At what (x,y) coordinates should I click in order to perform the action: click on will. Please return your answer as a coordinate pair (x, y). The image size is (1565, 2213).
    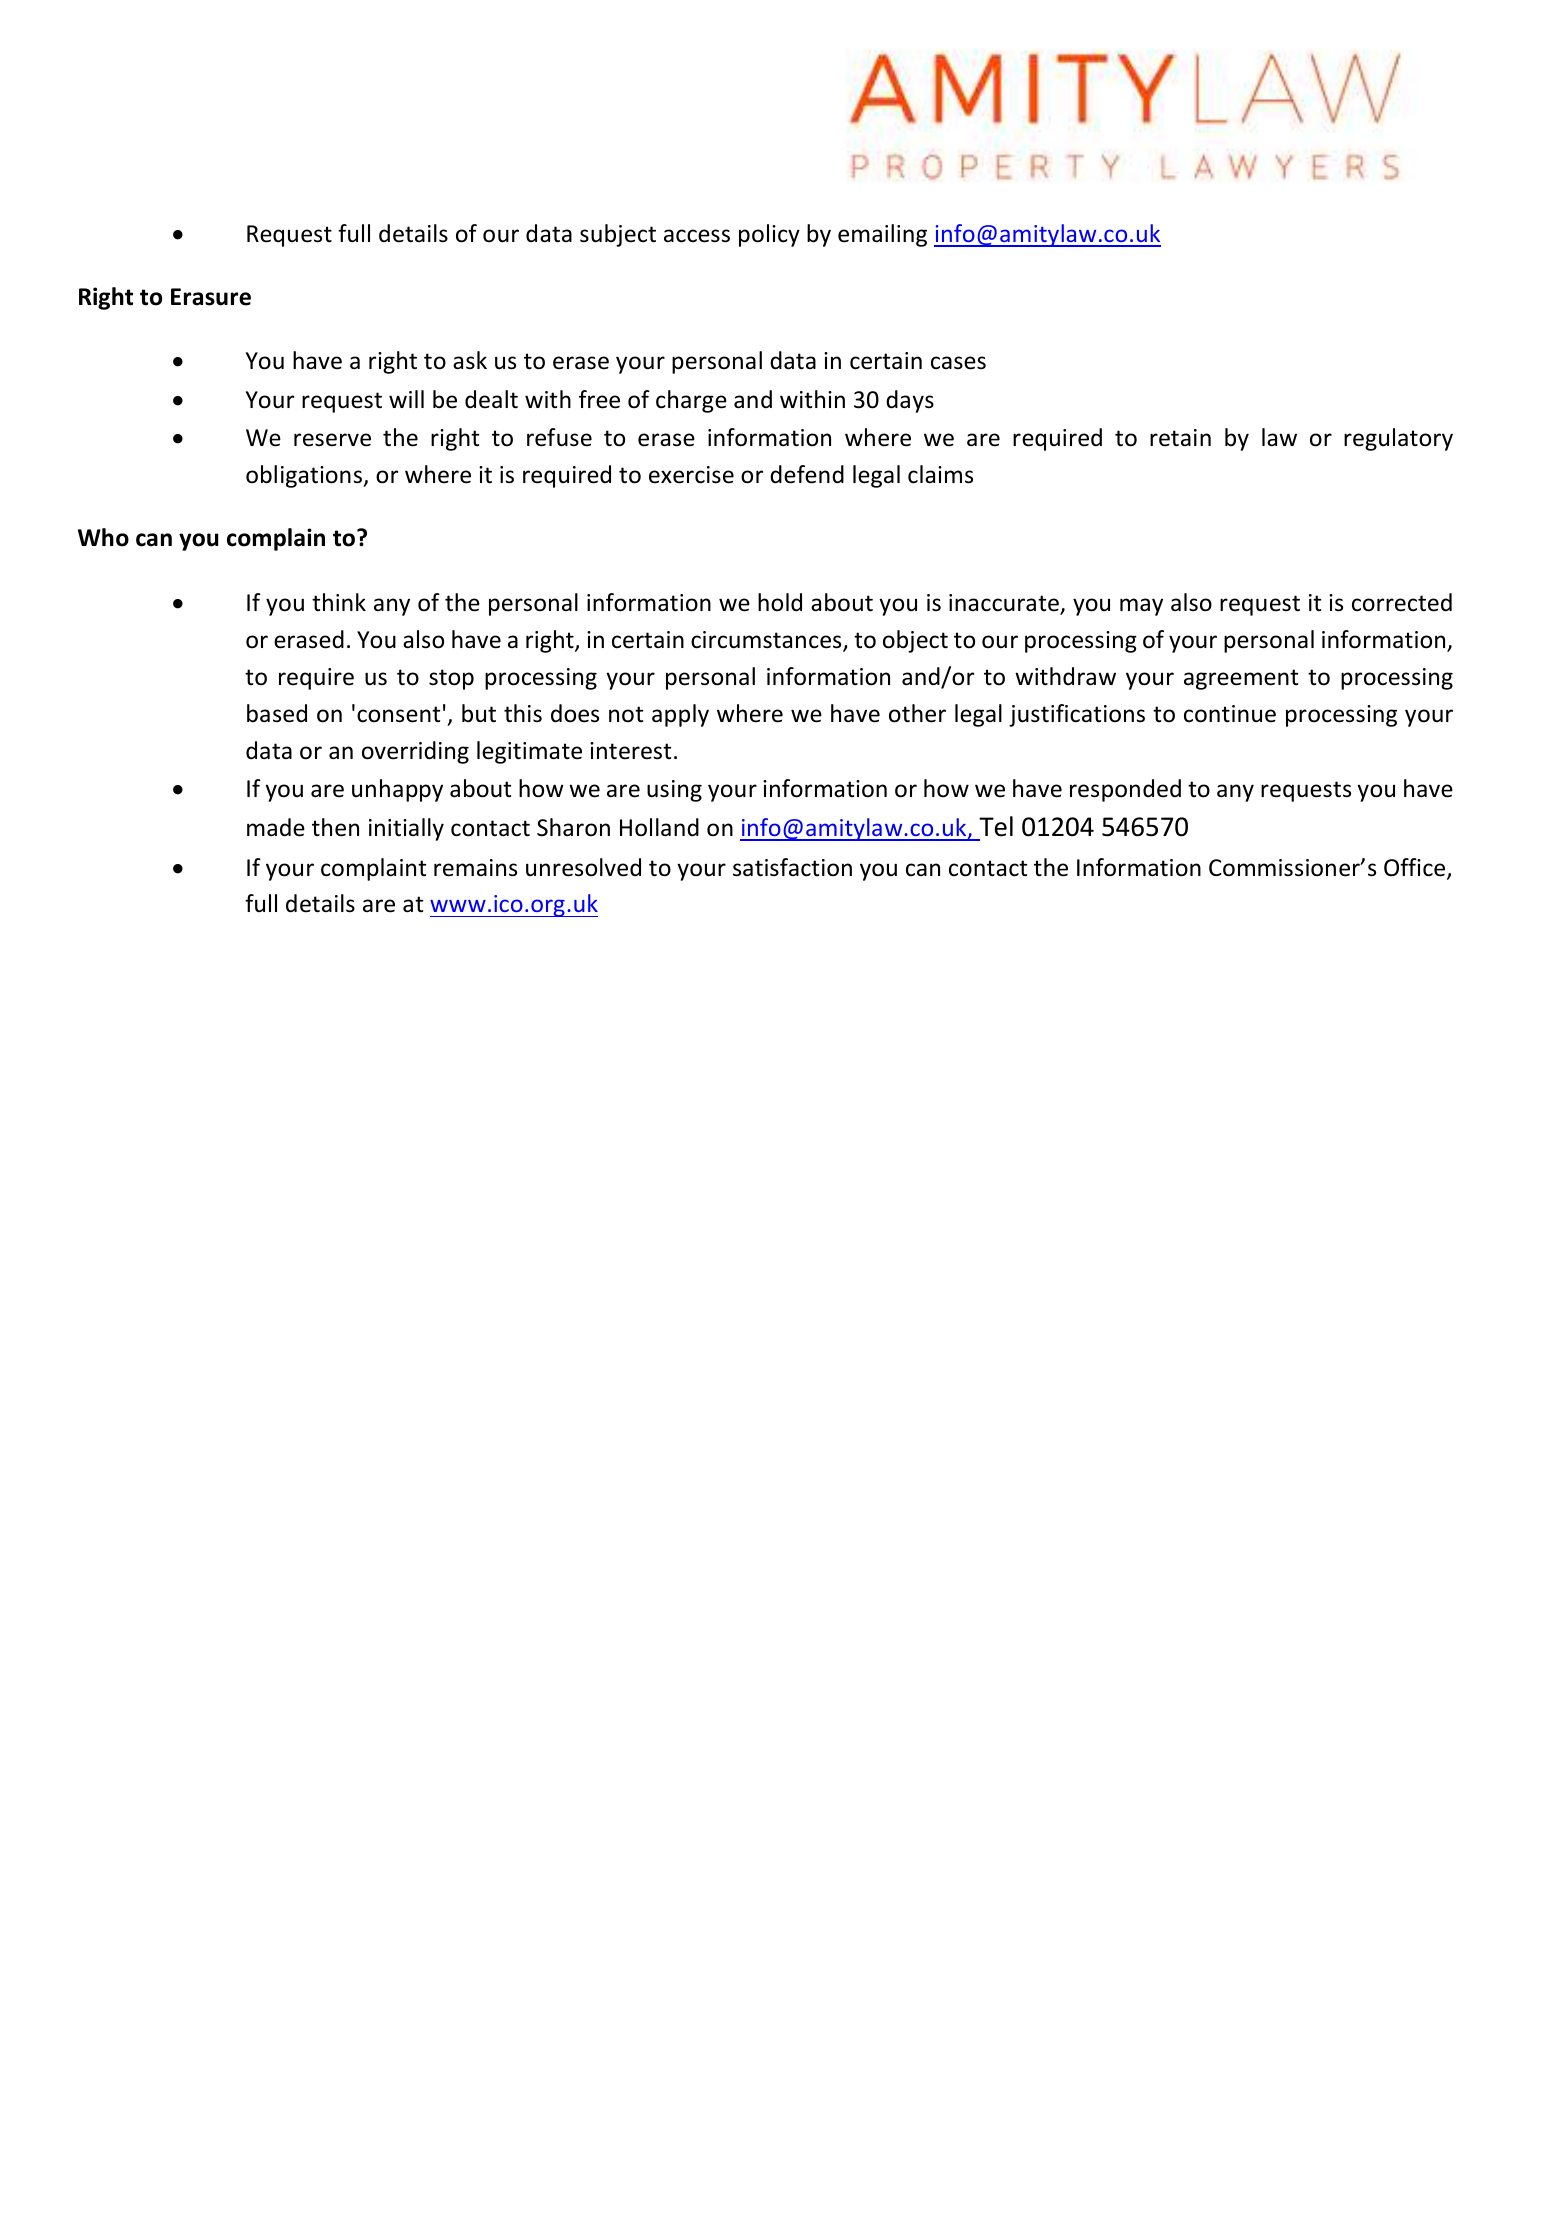
    Looking at the image, I should click on (406, 399).
